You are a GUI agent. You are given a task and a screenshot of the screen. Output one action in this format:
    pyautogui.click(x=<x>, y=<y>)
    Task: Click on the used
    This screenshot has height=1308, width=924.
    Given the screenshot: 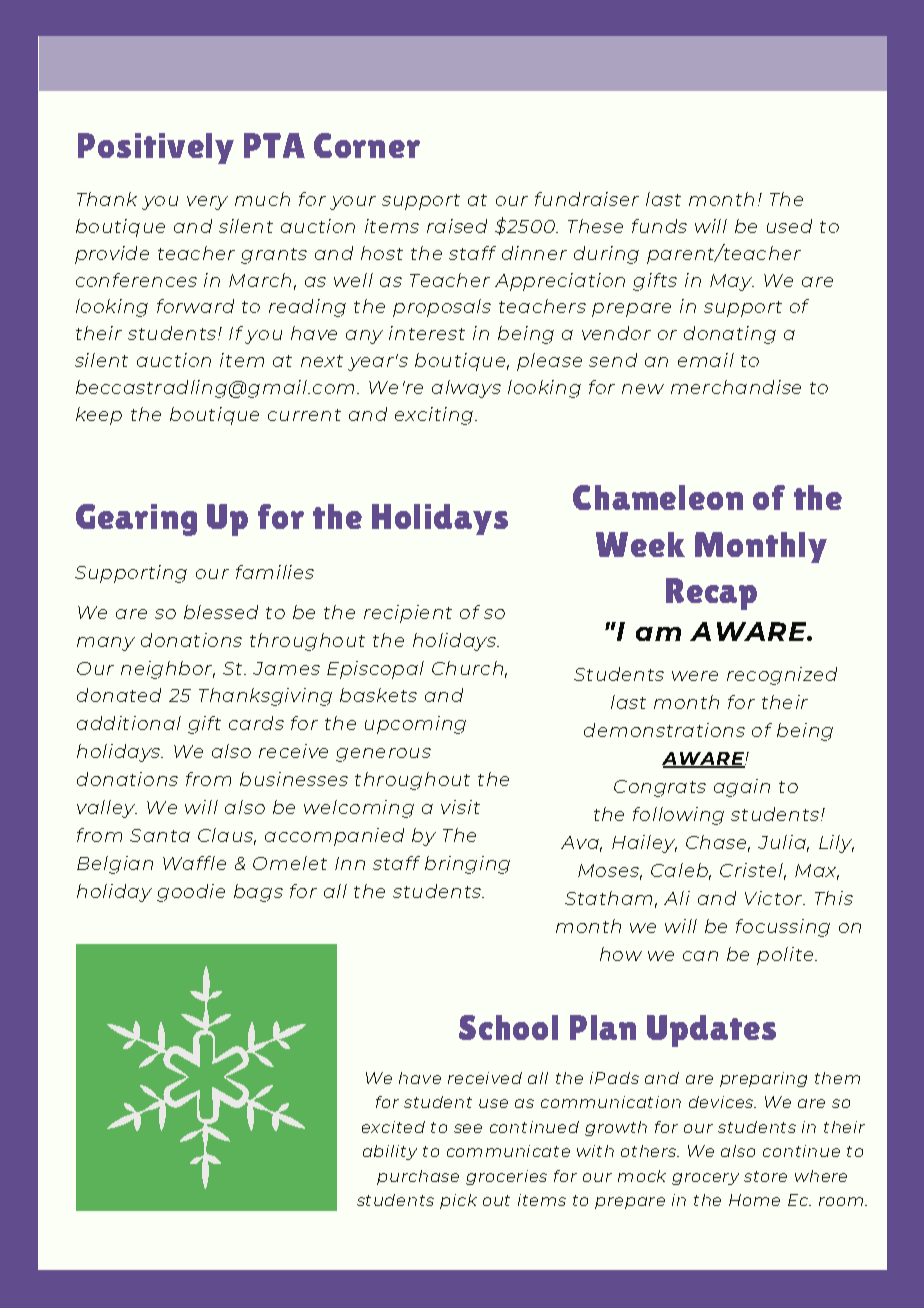 What is the action you would take?
    pyautogui.click(x=789, y=226)
